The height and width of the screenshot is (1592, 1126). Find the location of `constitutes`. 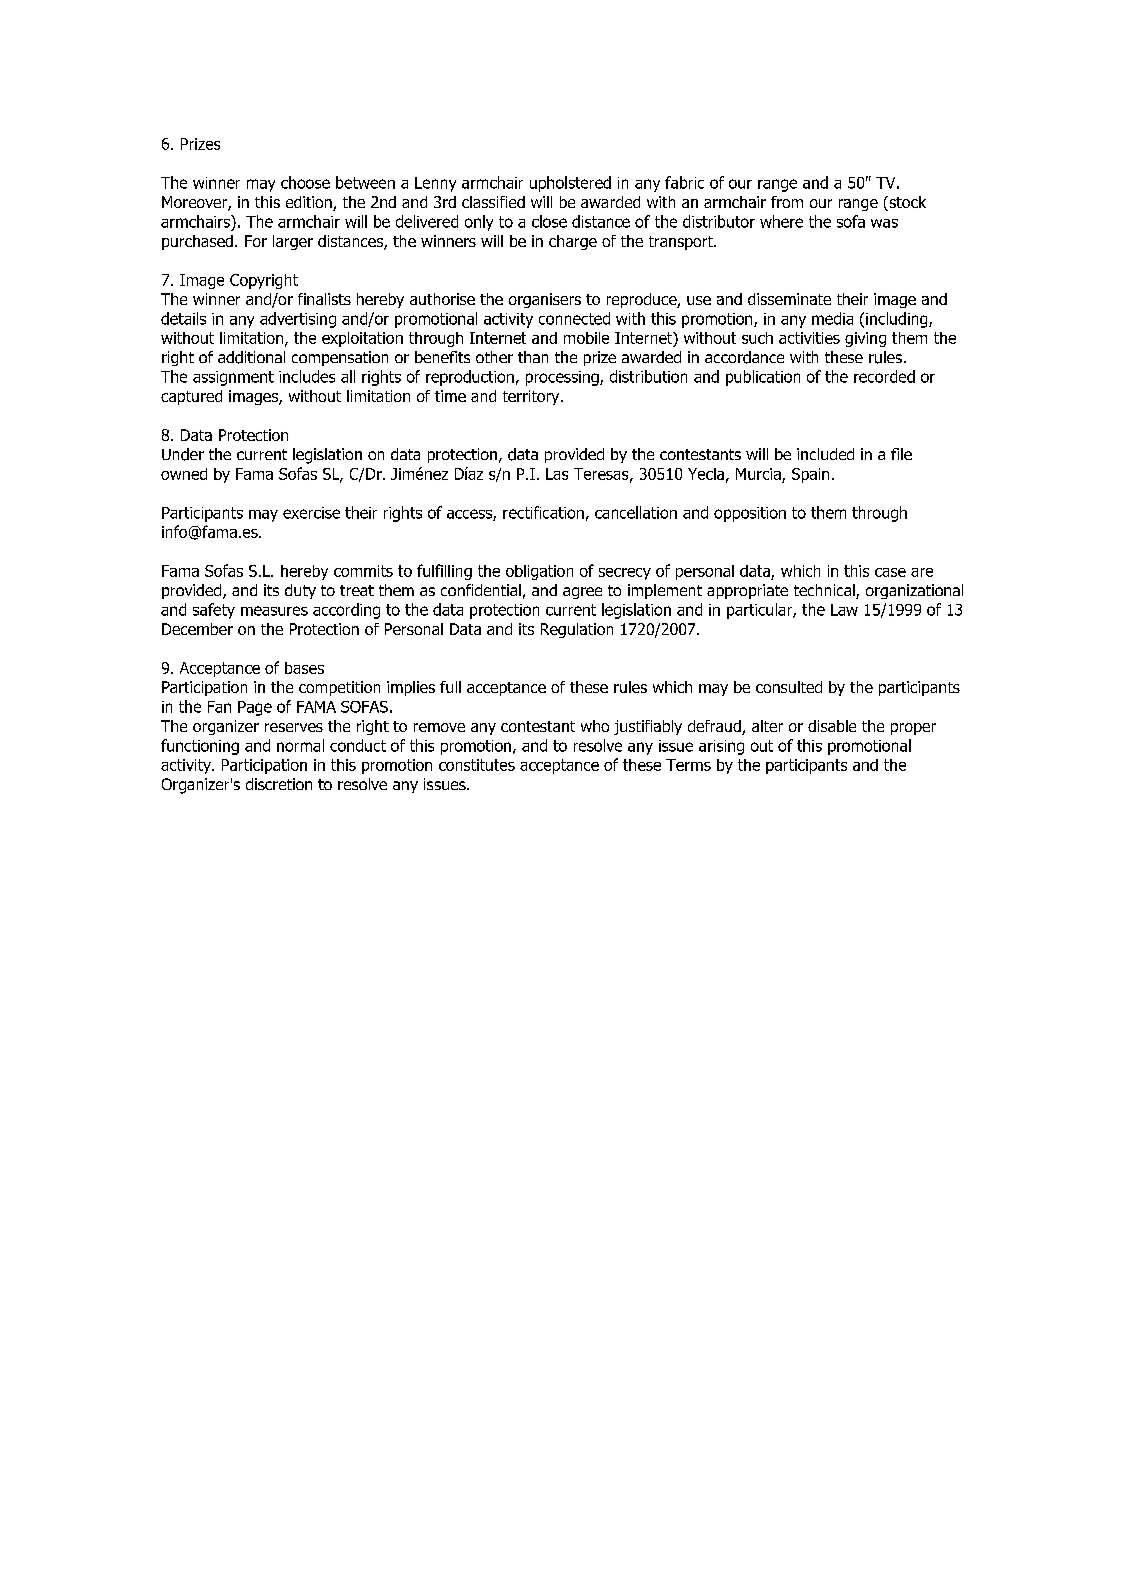

constitutes is located at coordinates (477, 765).
